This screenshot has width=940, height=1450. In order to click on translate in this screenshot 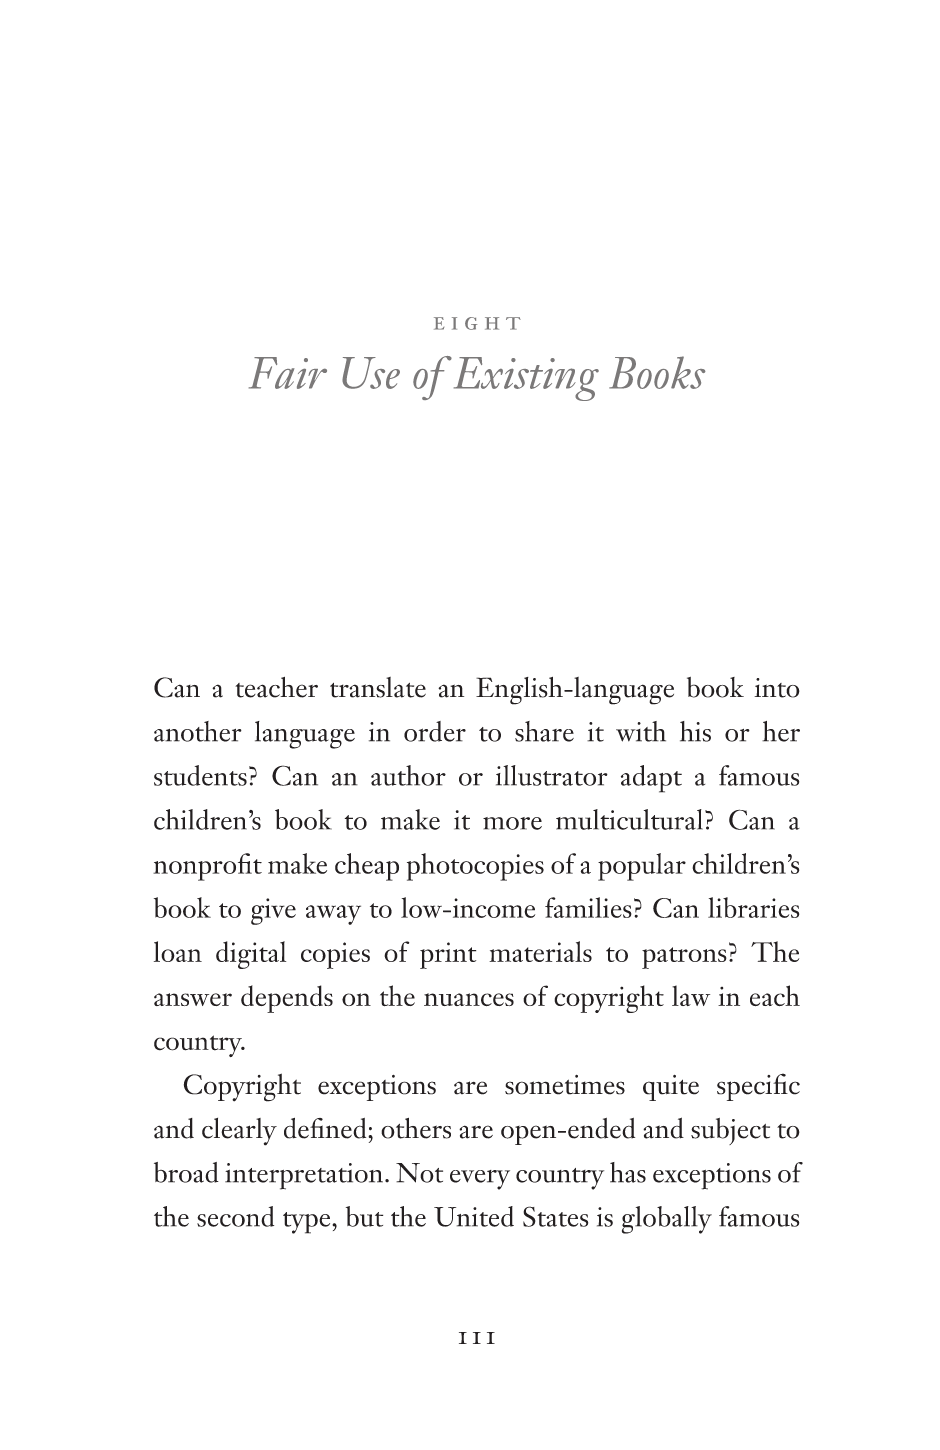, I will do `click(378, 687)`.
